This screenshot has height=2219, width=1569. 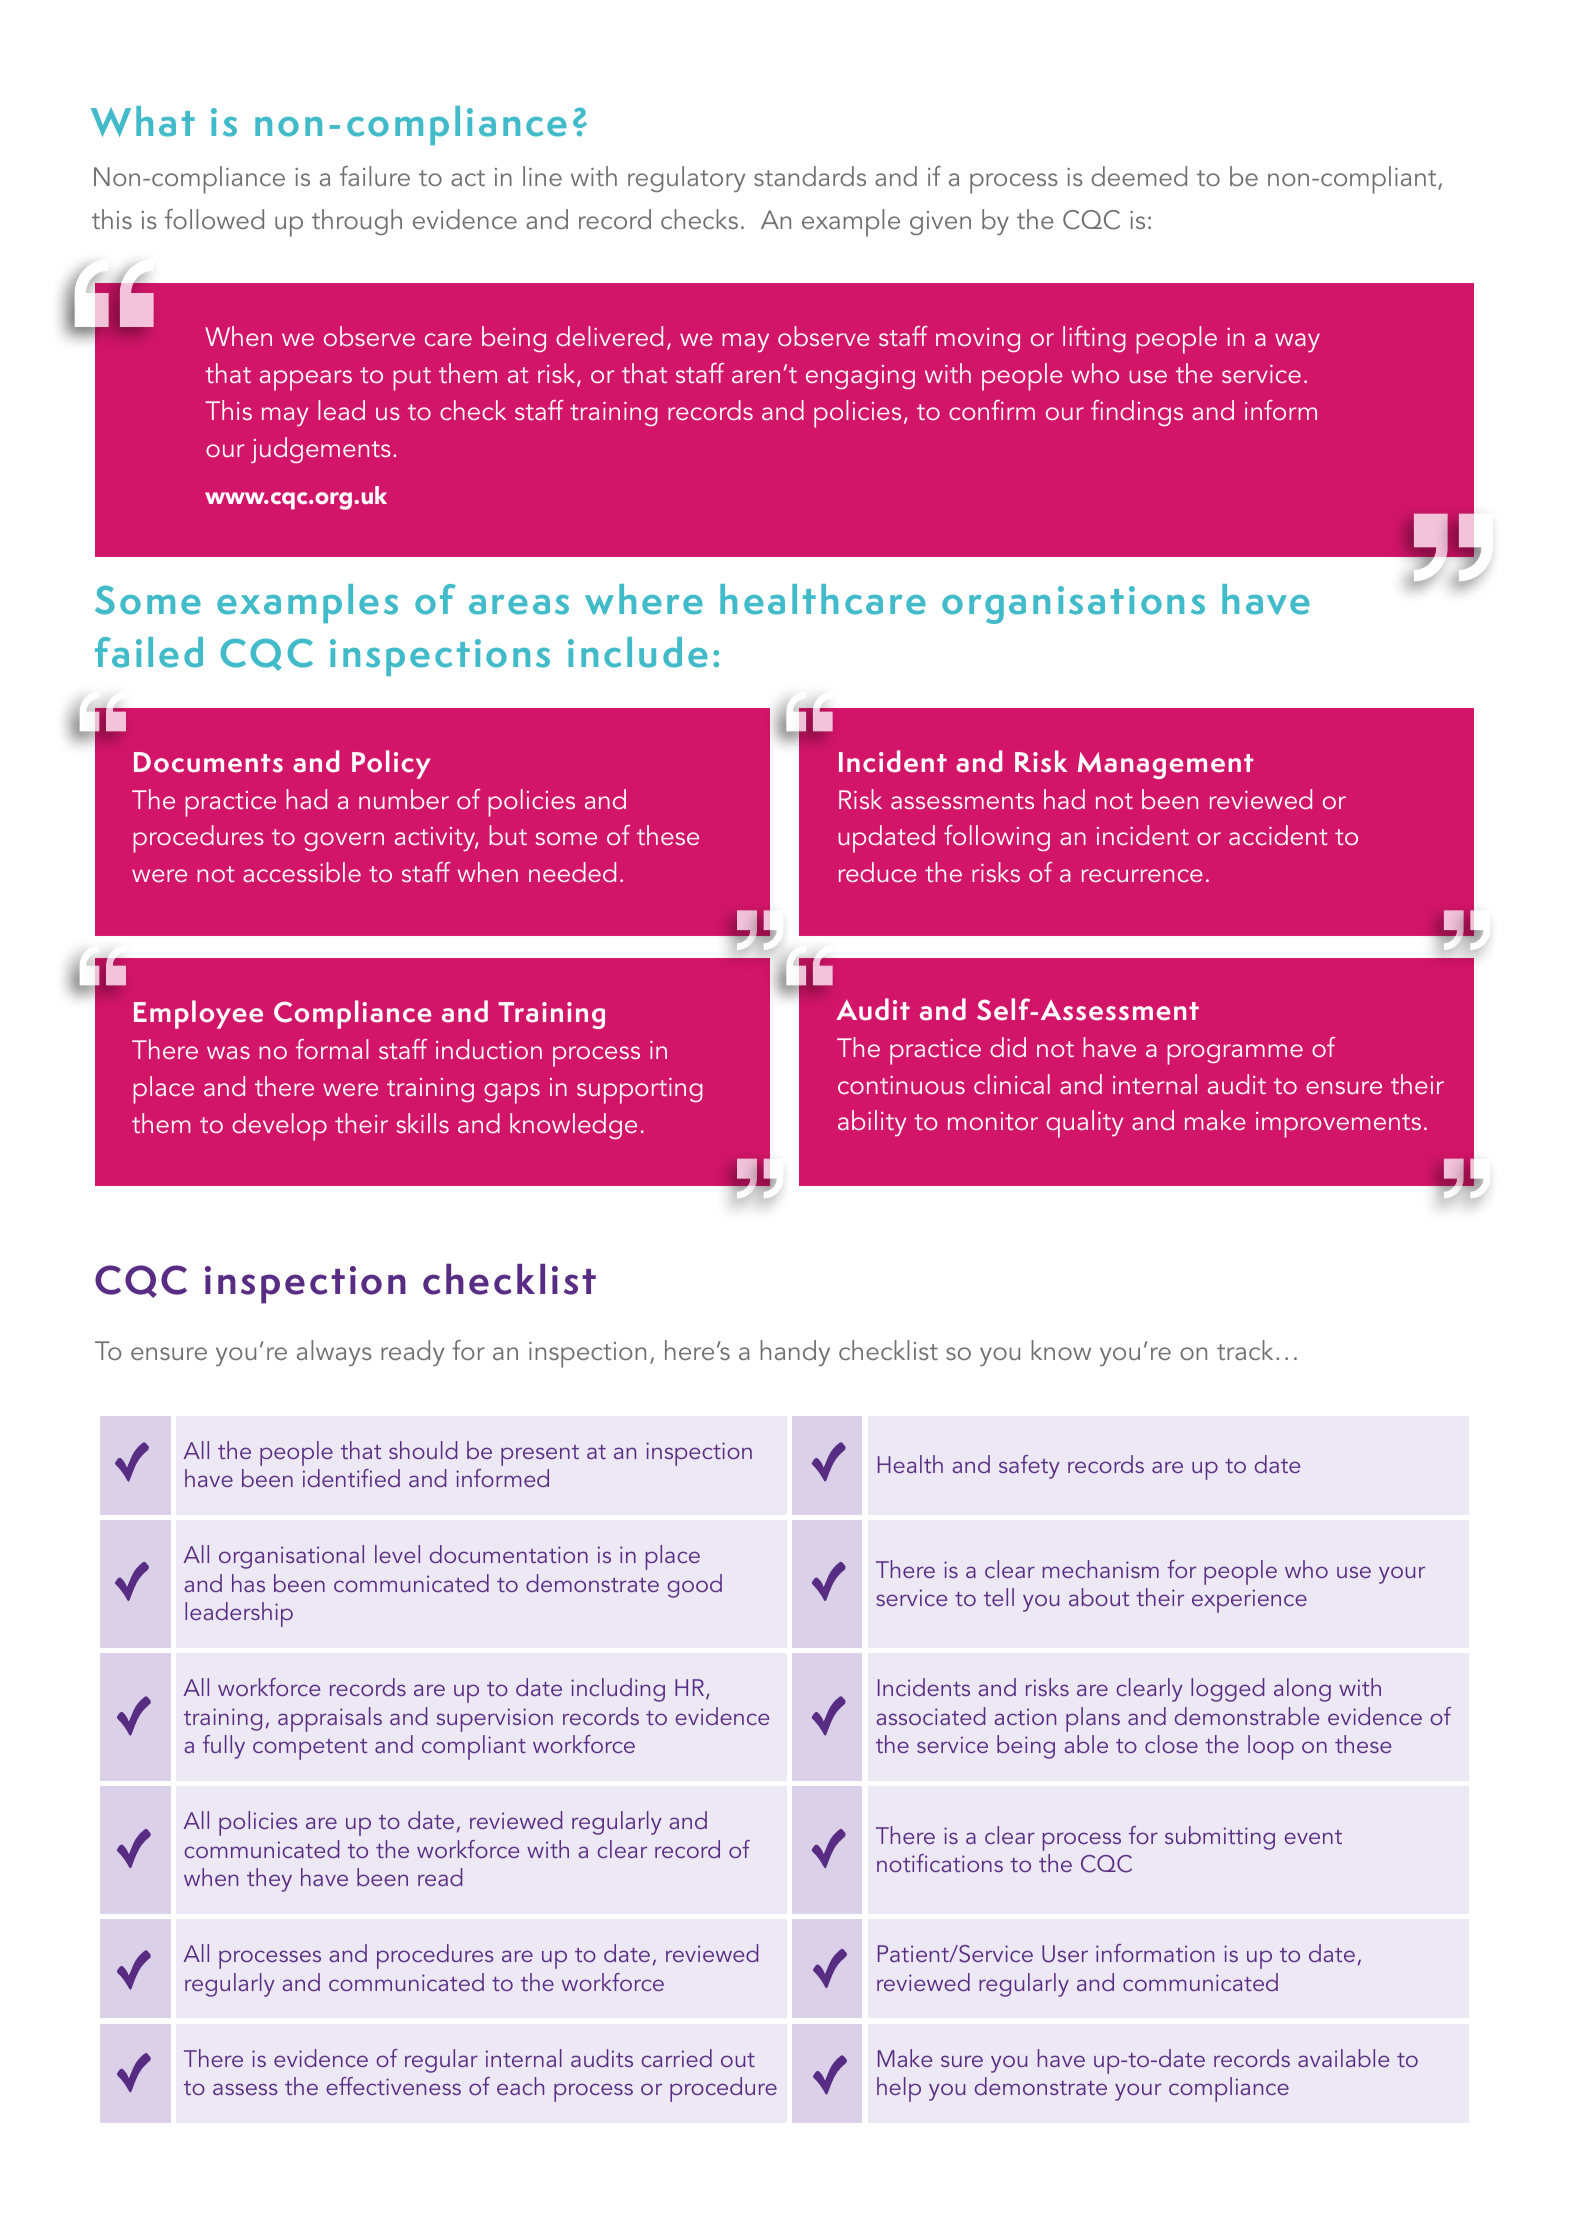 I want to click on include, so click(x=638, y=652).
